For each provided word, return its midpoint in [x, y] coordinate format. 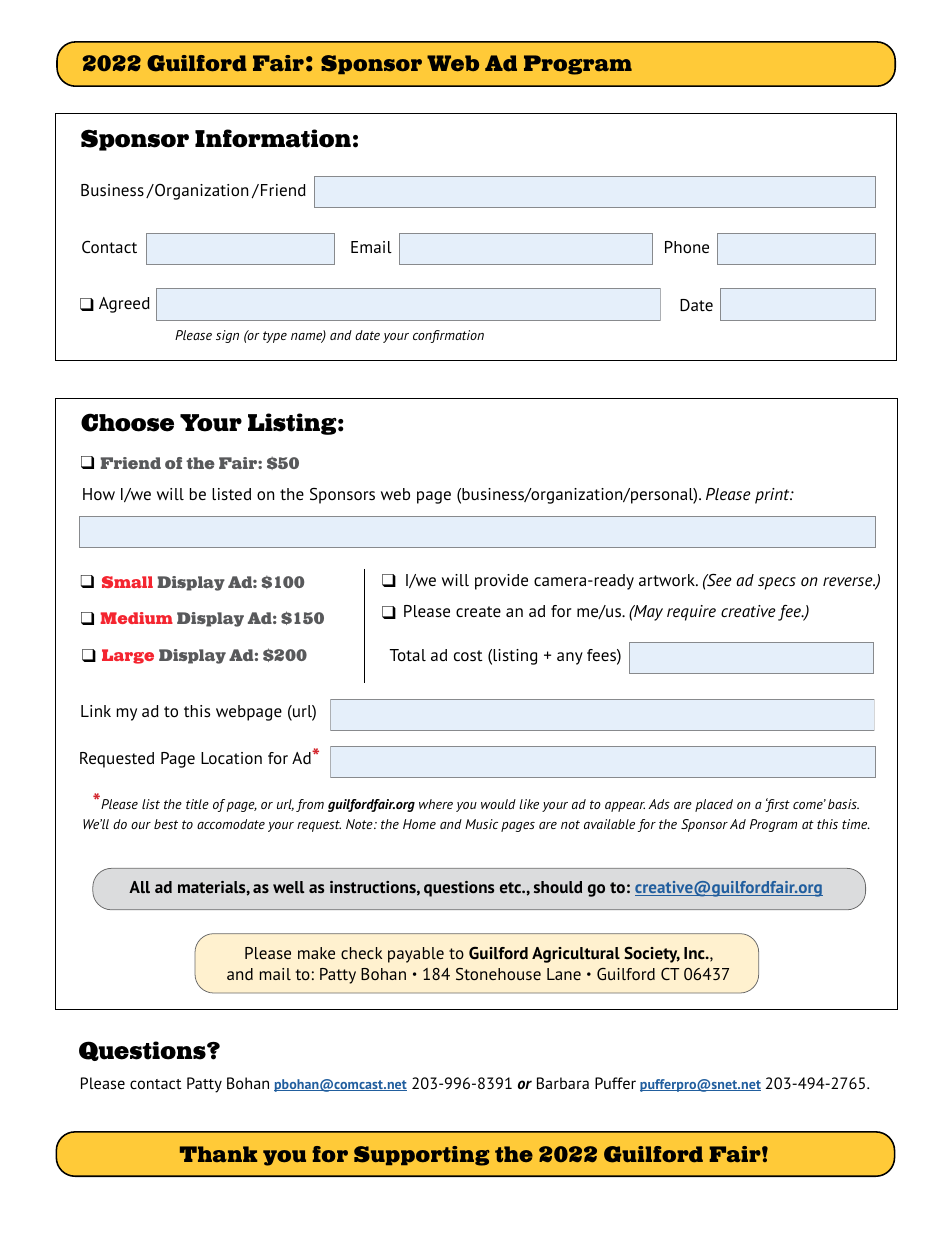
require [691, 613]
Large [128, 656]
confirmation [448, 336]
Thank [218, 1154]
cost [468, 655]
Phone [687, 247]
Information [273, 138]
